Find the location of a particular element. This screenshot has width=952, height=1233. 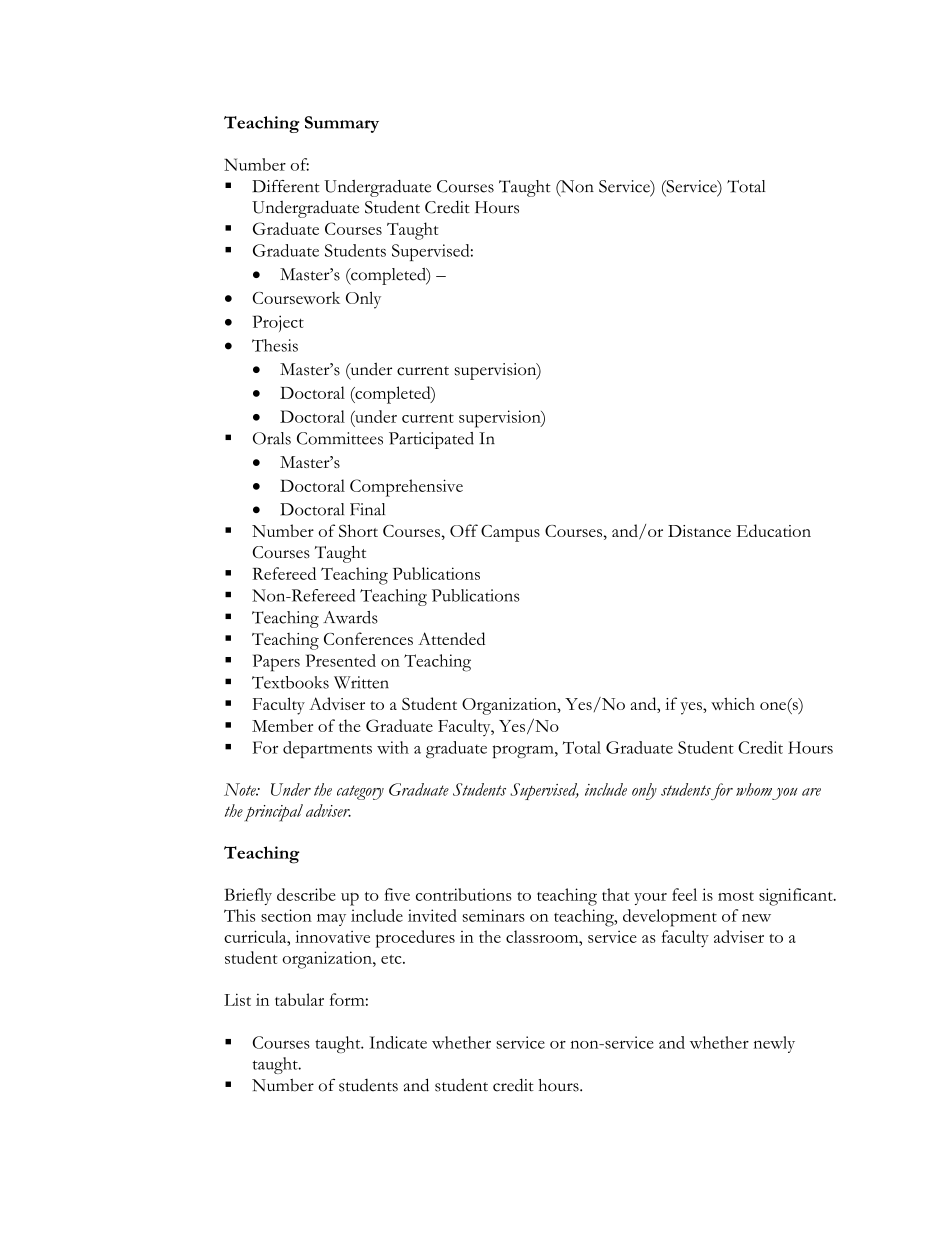

Campus is located at coordinates (510, 533).
